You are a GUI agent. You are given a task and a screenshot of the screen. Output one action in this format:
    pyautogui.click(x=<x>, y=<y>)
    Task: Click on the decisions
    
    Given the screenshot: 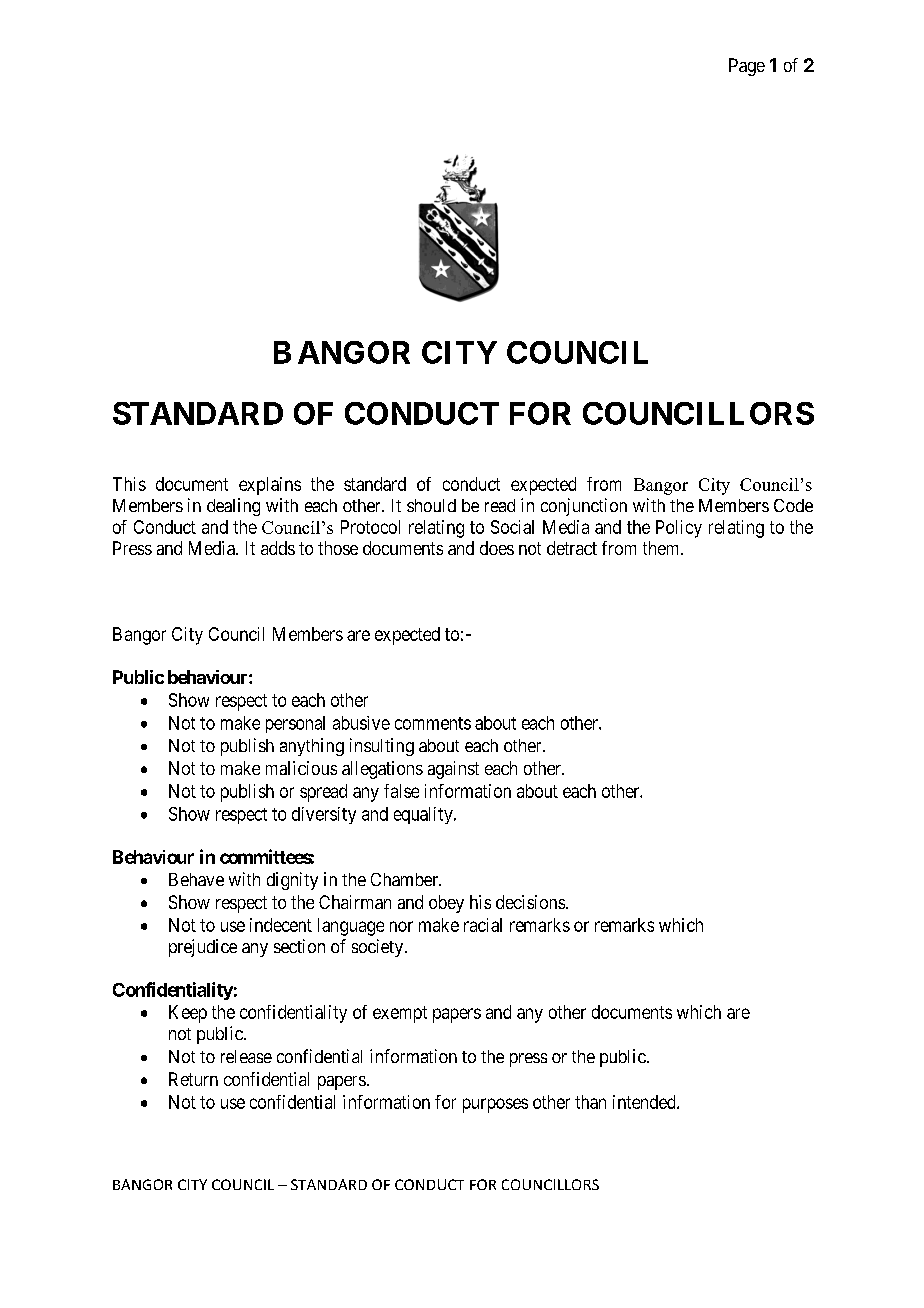 What is the action you would take?
    pyautogui.click(x=530, y=902)
